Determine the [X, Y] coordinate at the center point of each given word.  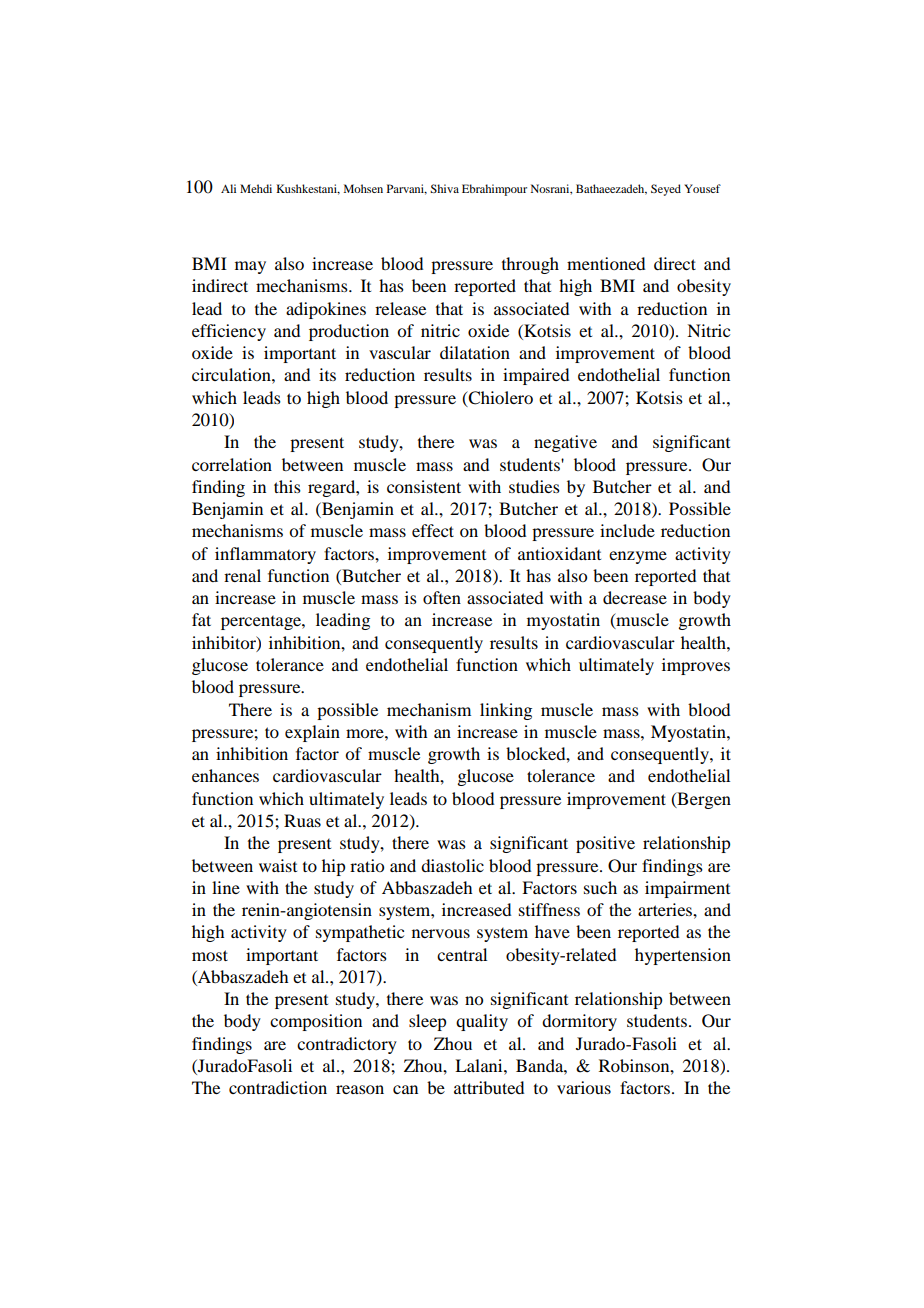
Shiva [444, 188]
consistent [424, 486]
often [442, 597]
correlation [232, 464]
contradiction [278, 1087]
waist [278, 865]
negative [565, 443]
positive [605, 844]
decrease [635, 597]
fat [201, 619]
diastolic [452, 865]
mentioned [606, 263]
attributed [489, 1087]
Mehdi [256, 188]
